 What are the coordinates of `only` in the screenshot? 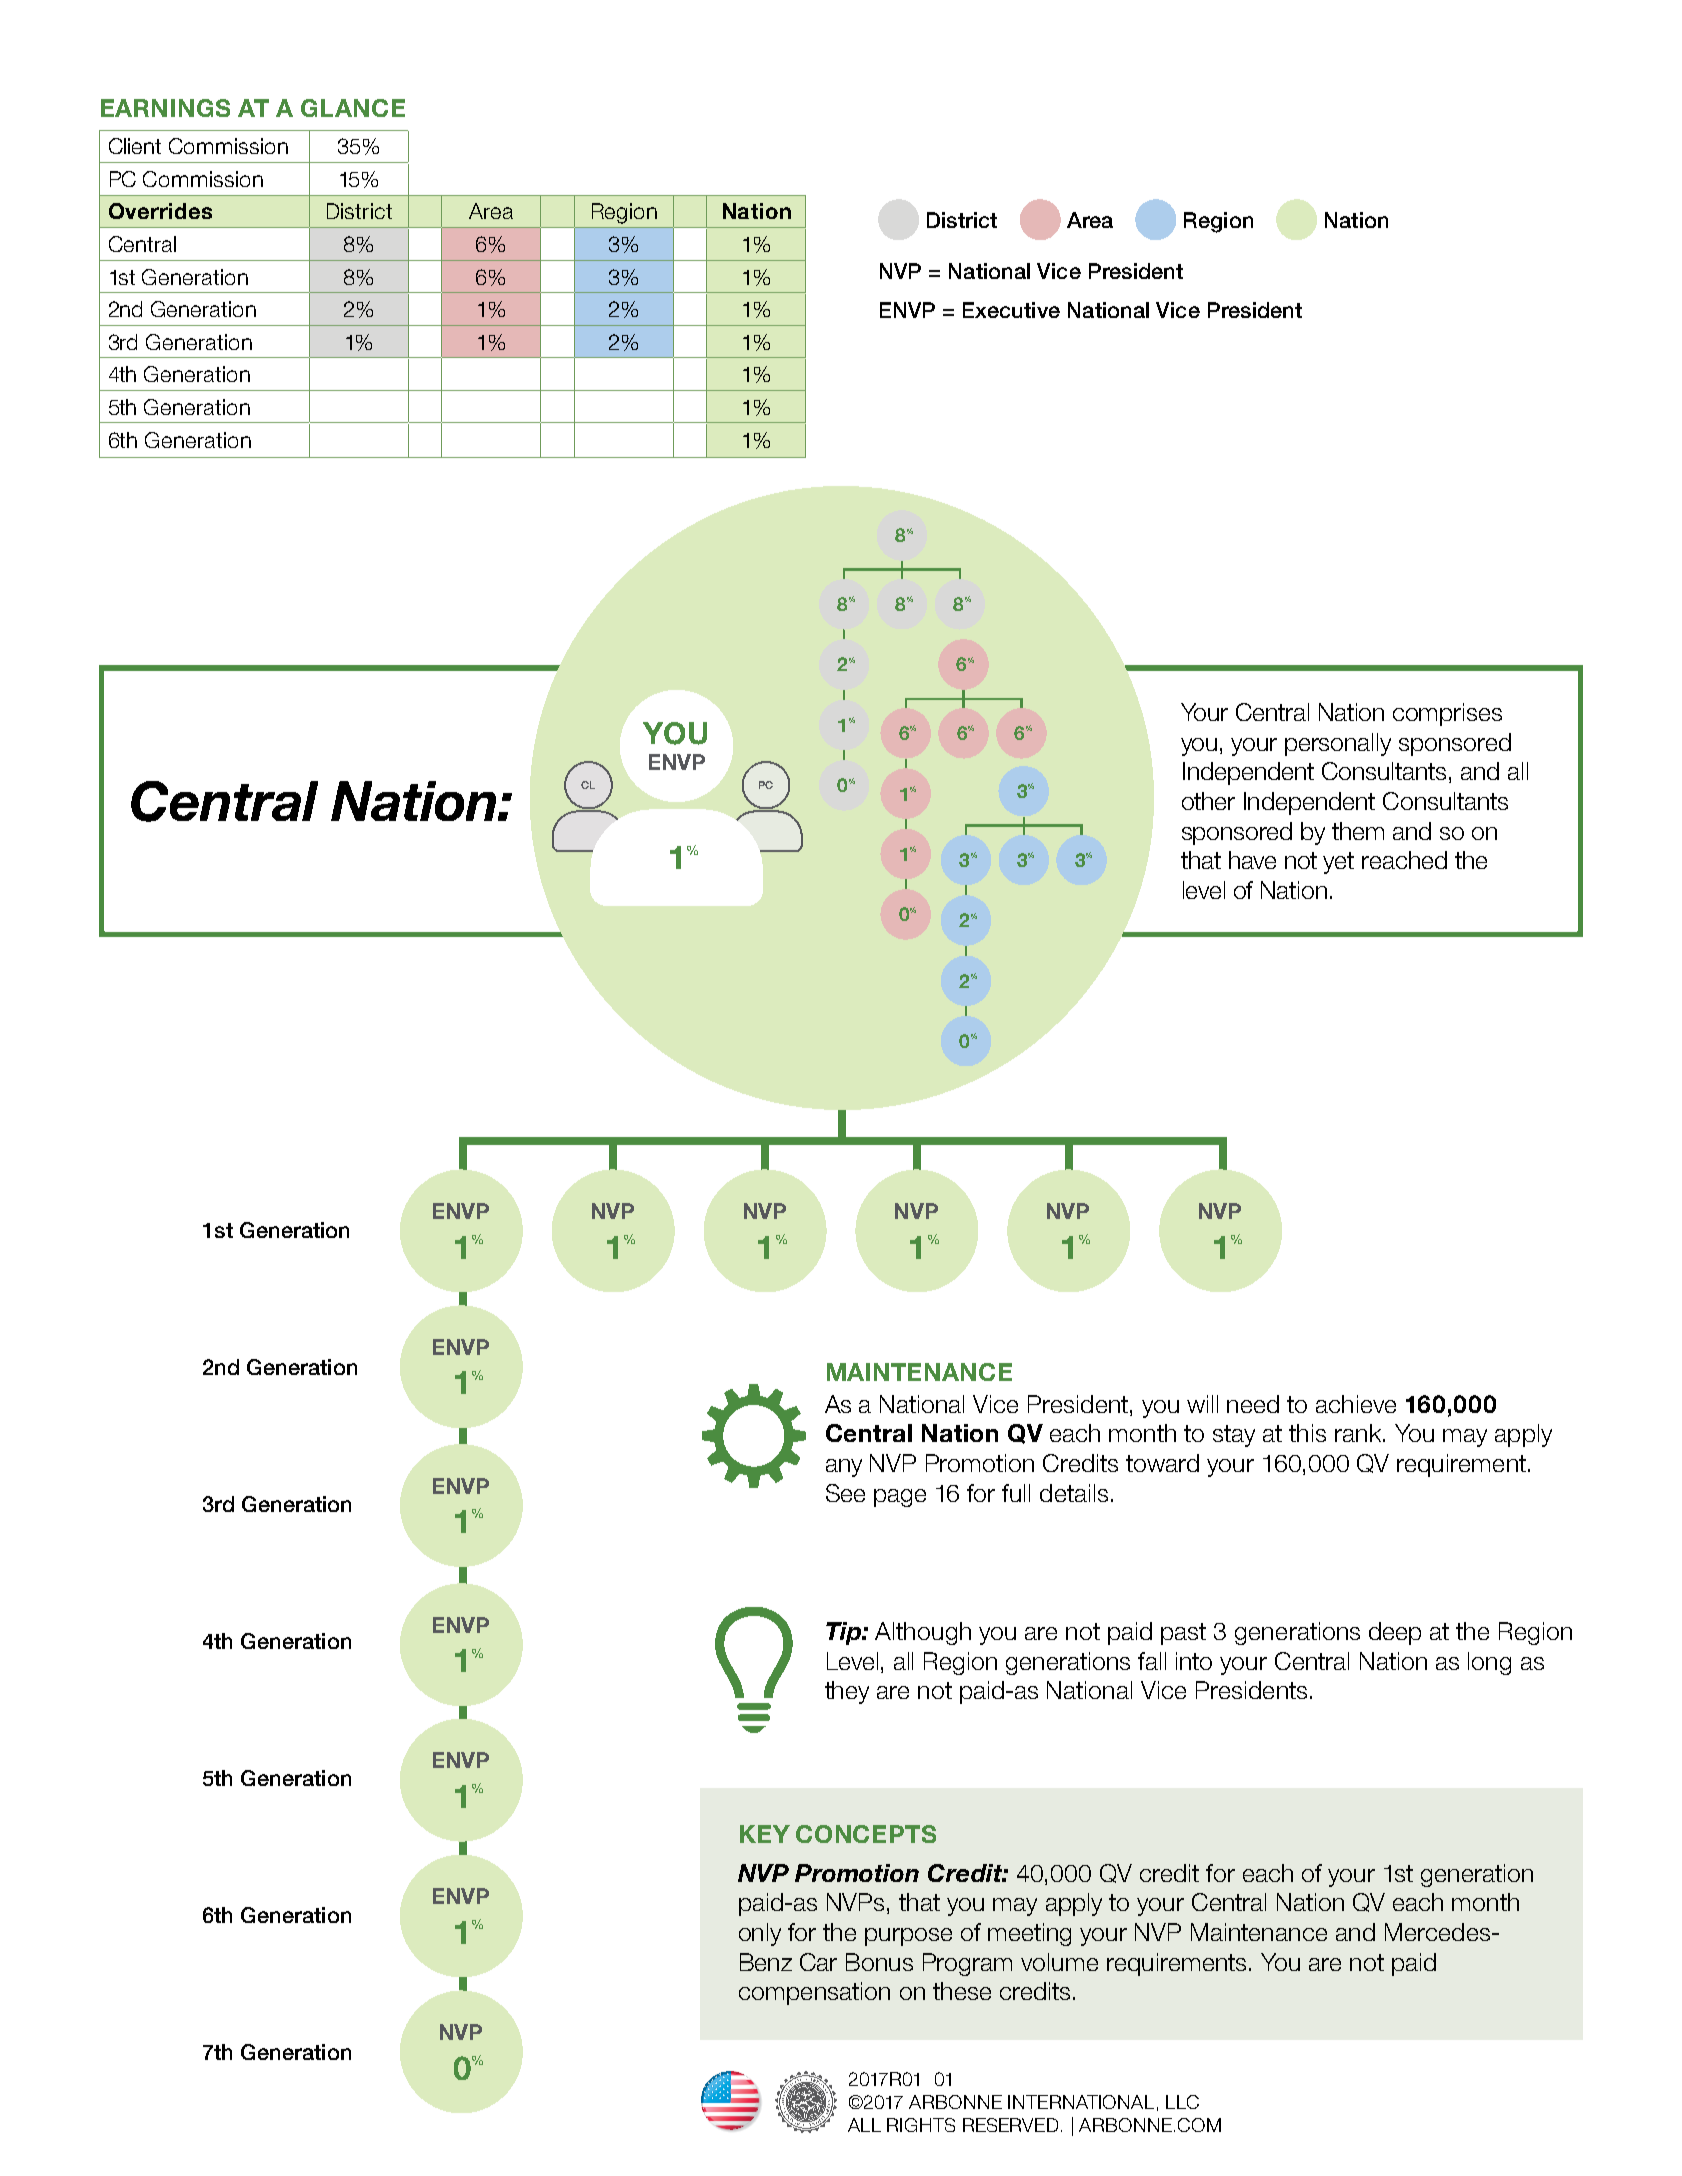 It's located at (760, 1934).
